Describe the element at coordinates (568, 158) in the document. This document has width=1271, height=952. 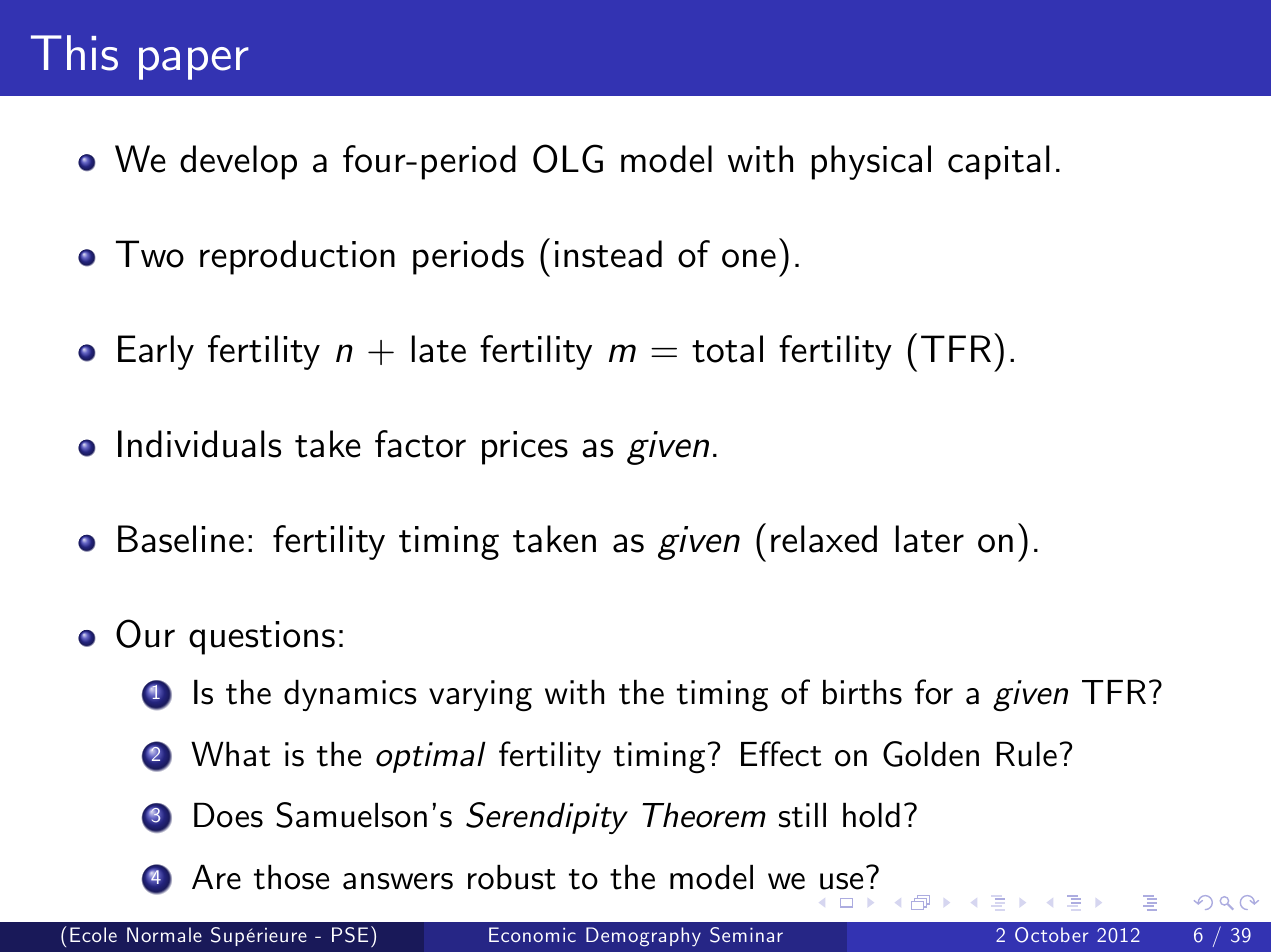
I see `OLG` at that location.
